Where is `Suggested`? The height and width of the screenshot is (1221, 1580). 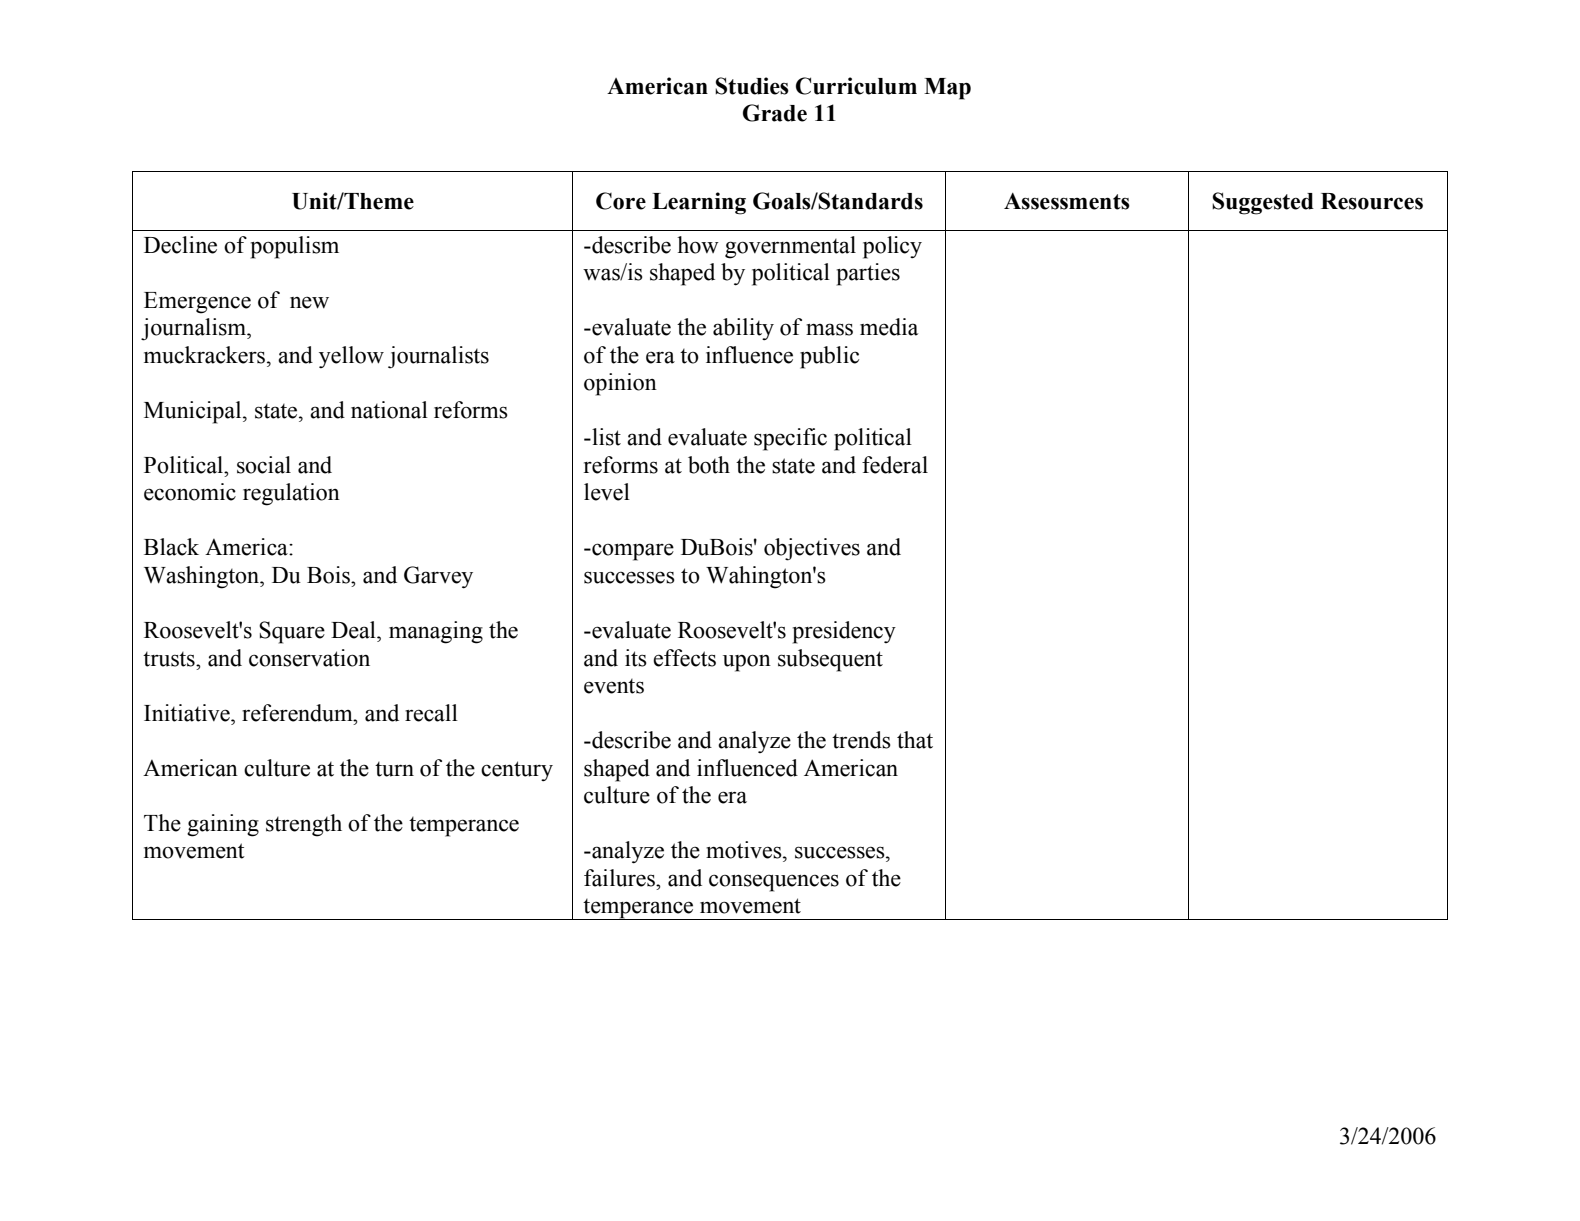
Suggested is located at coordinates (1263, 203).
